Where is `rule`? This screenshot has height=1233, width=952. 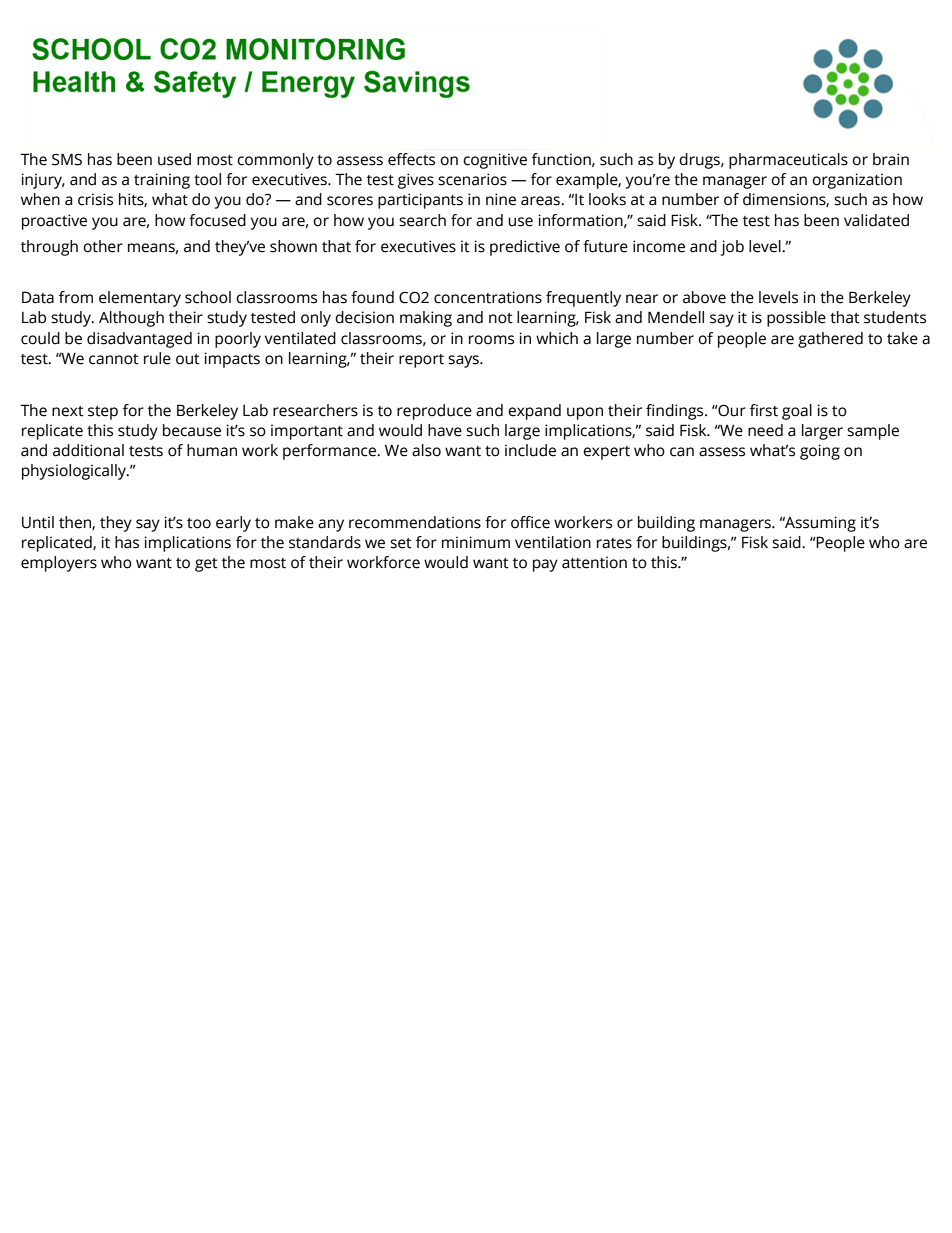
rule is located at coordinates (157, 358).
